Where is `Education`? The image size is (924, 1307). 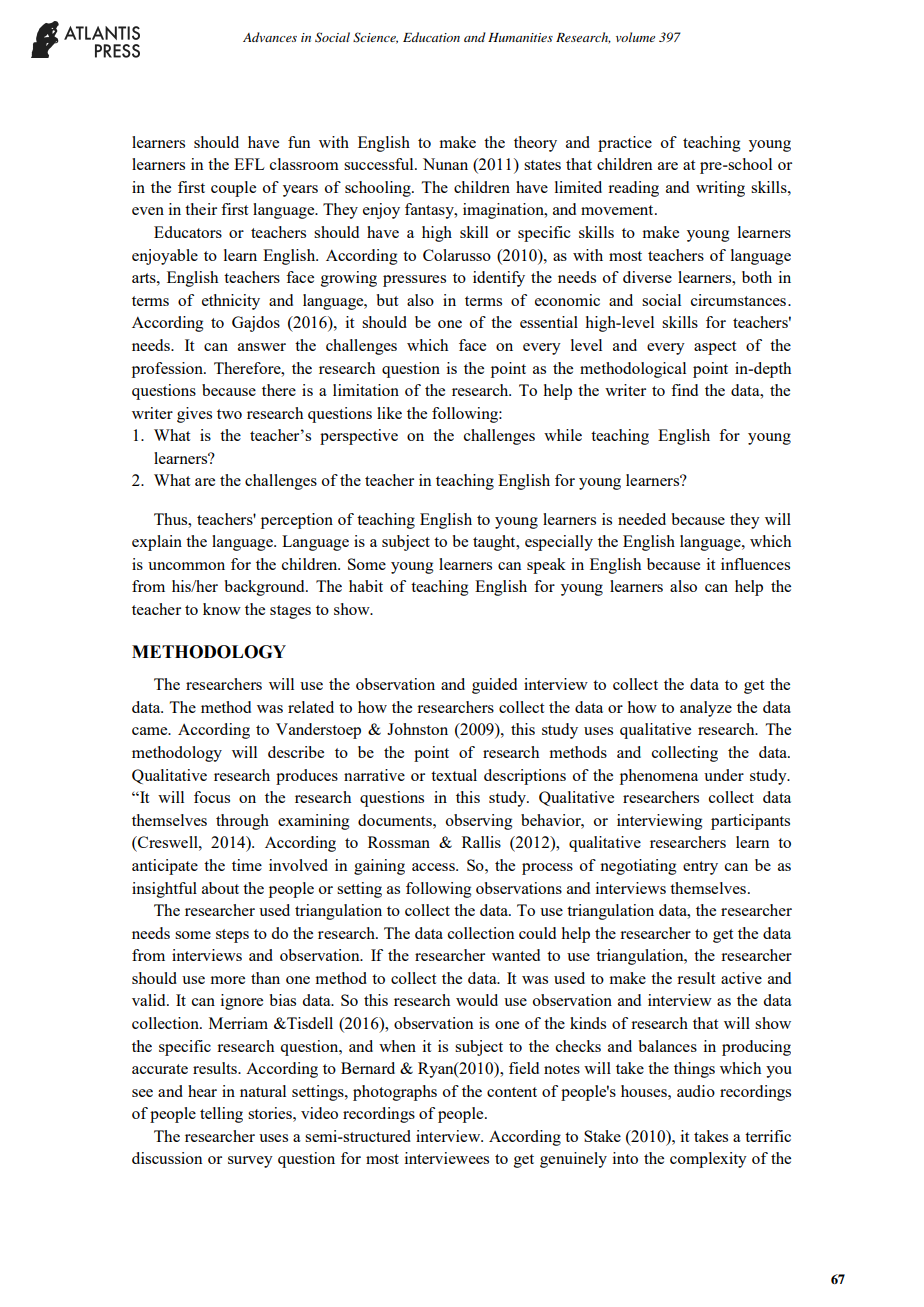 Education is located at coordinates (431, 37).
